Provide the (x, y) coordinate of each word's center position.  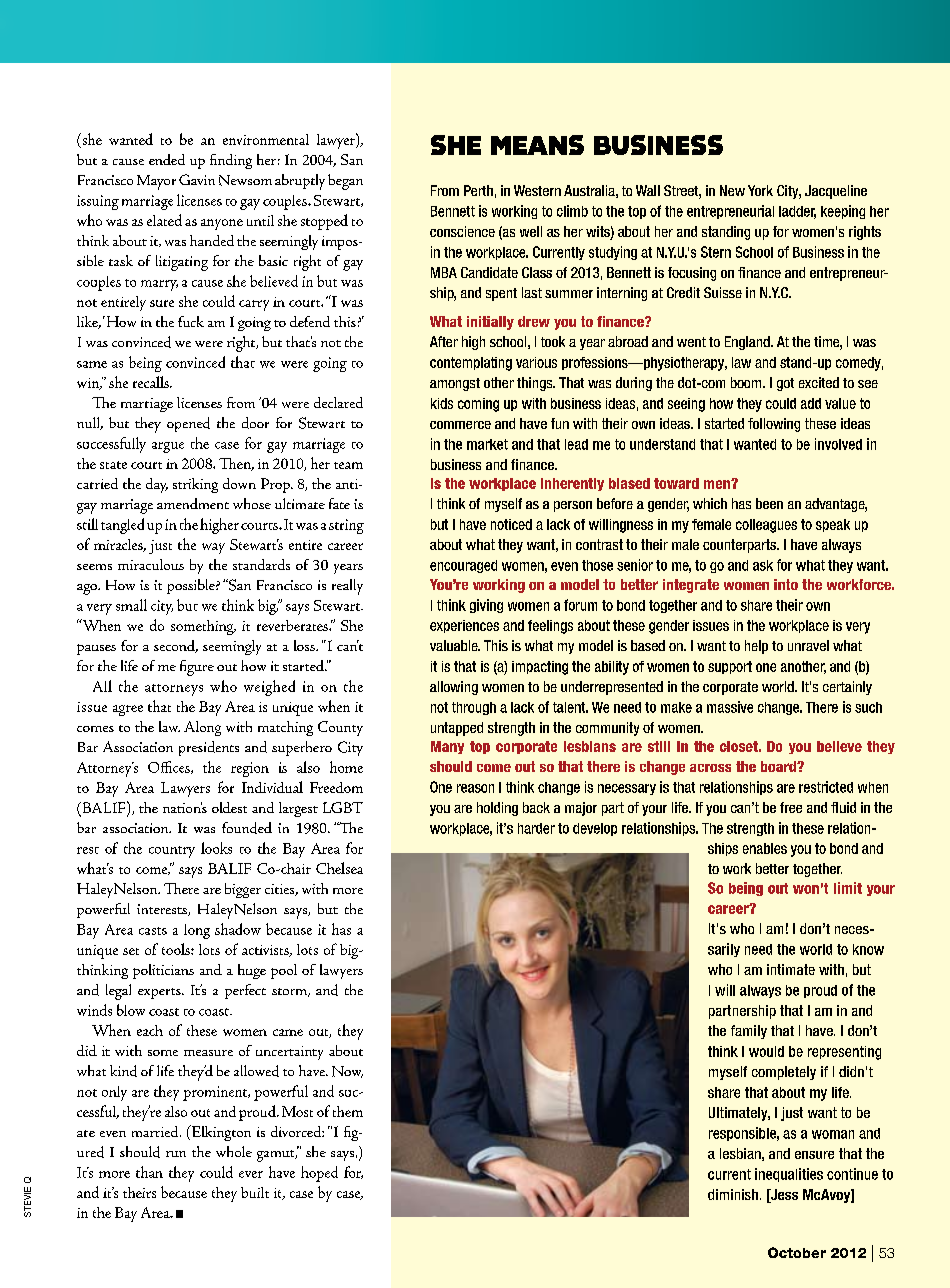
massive (730, 707)
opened (188, 424)
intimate (791, 969)
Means (537, 145)
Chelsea (339, 868)
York (760, 190)
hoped (319, 1174)
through (474, 708)
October (797, 1252)
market (487, 444)
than (149, 1172)
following (774, 425)
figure (197, 668)
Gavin (197, 179)
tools (177, 949)
